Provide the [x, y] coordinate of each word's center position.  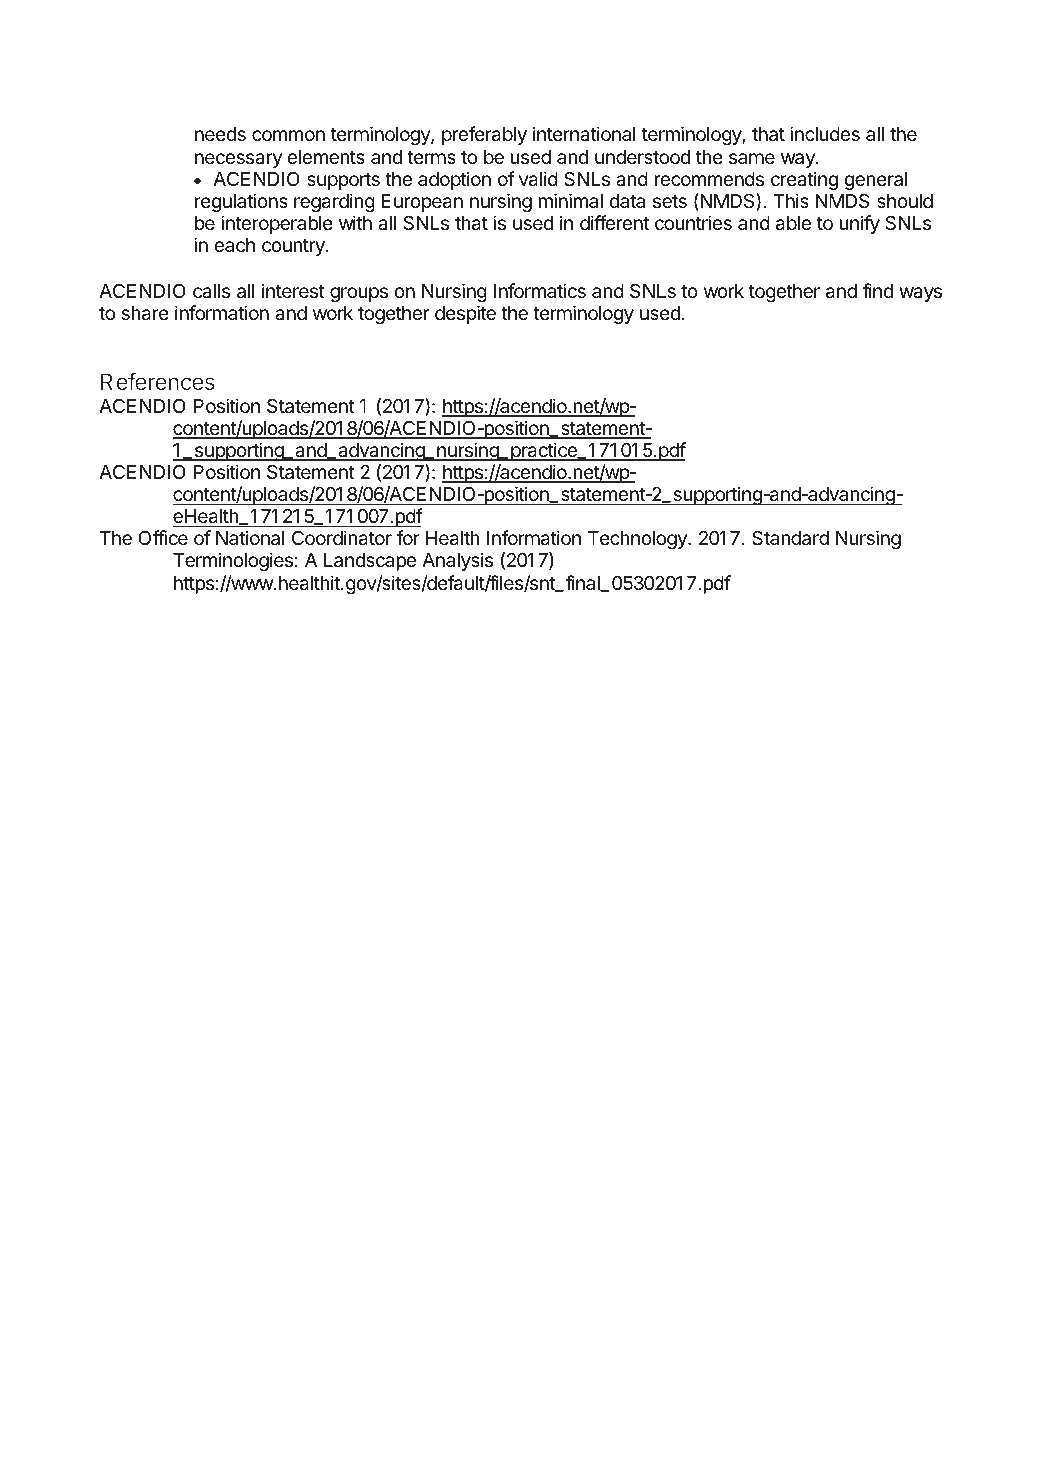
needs [220, 134]
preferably [484, 135]
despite [465, 314]
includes [825, 133]
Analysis [457, 561]
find [877, 290]
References [158, 381]
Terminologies [233, 561]
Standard [790, 538]
